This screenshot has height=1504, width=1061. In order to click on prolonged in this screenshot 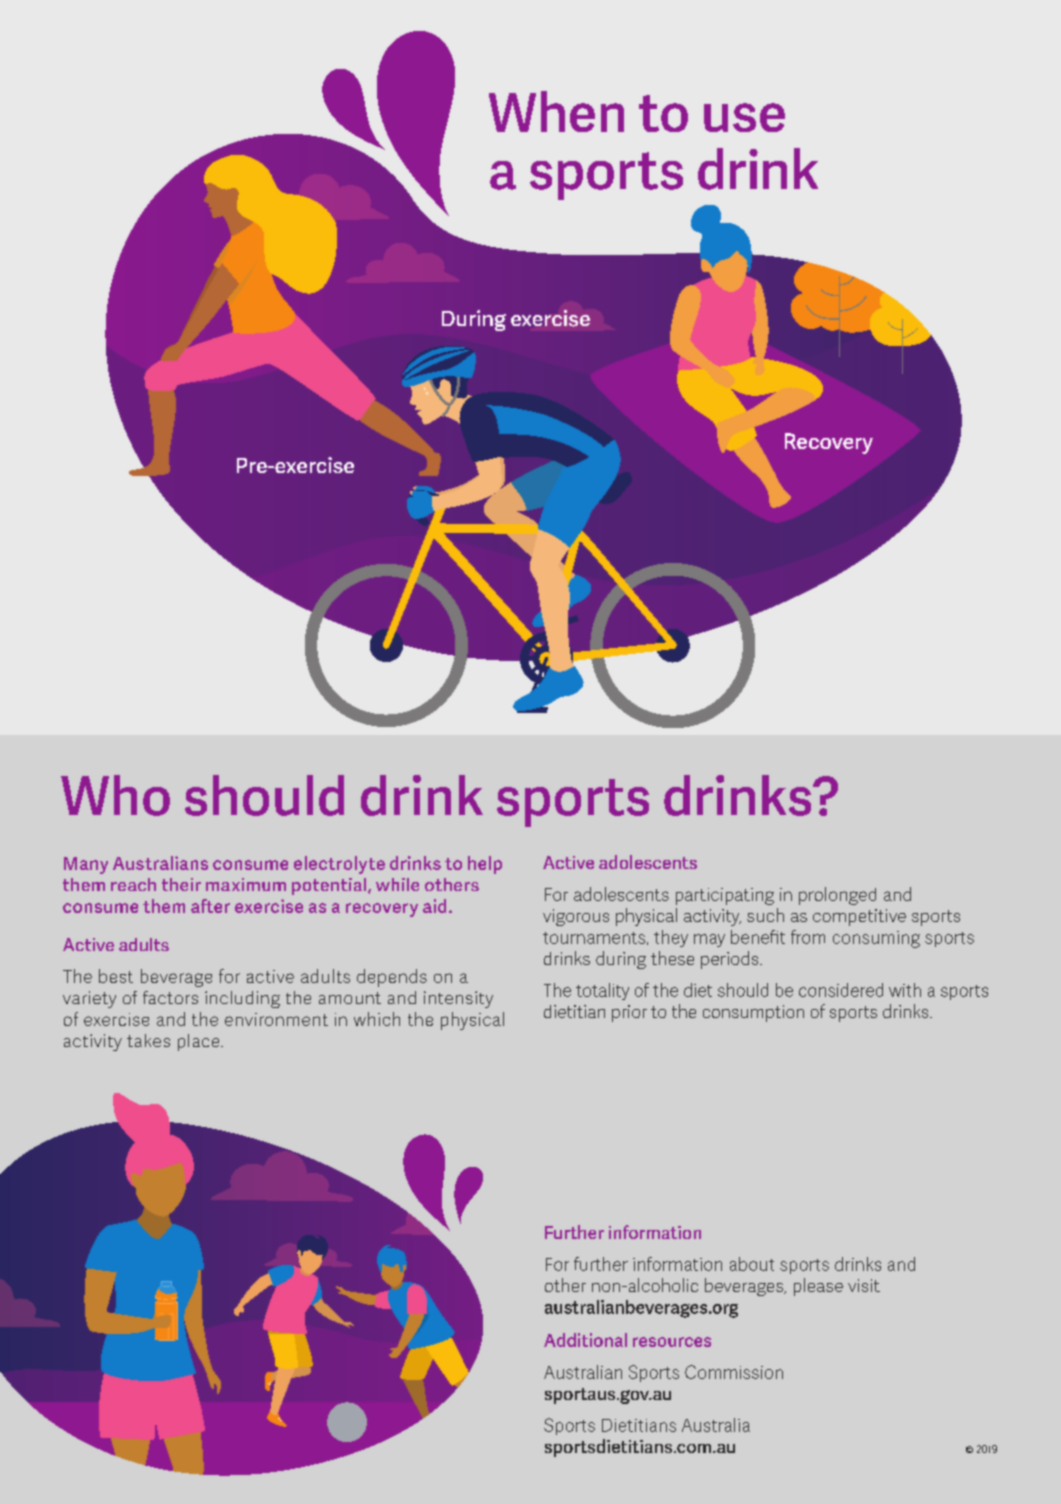, I will do `click(837, 896)`.
